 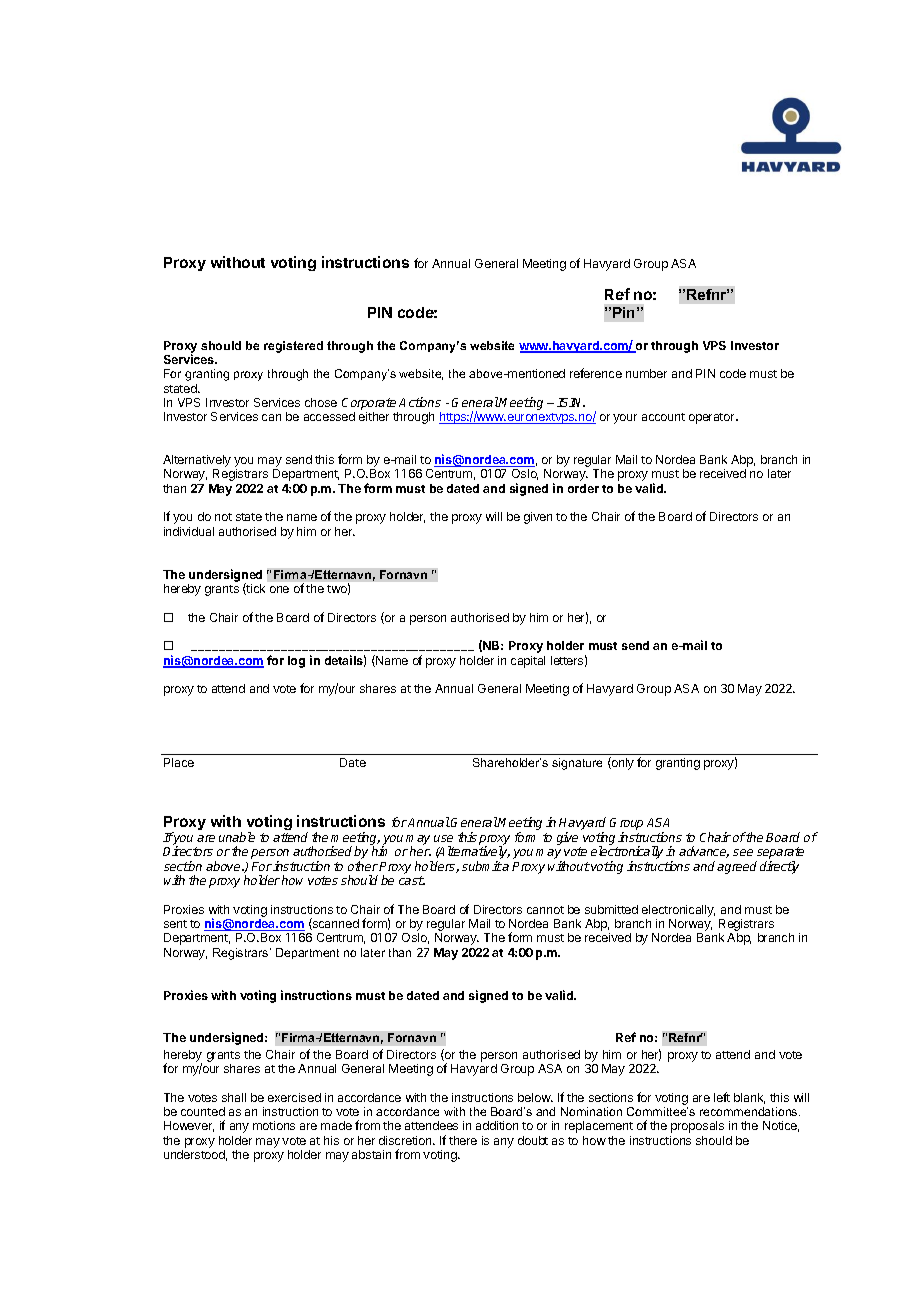 What do you see at coordinates (255, 589) in the document?
I see `tick` at bounding box center [255, 589].
